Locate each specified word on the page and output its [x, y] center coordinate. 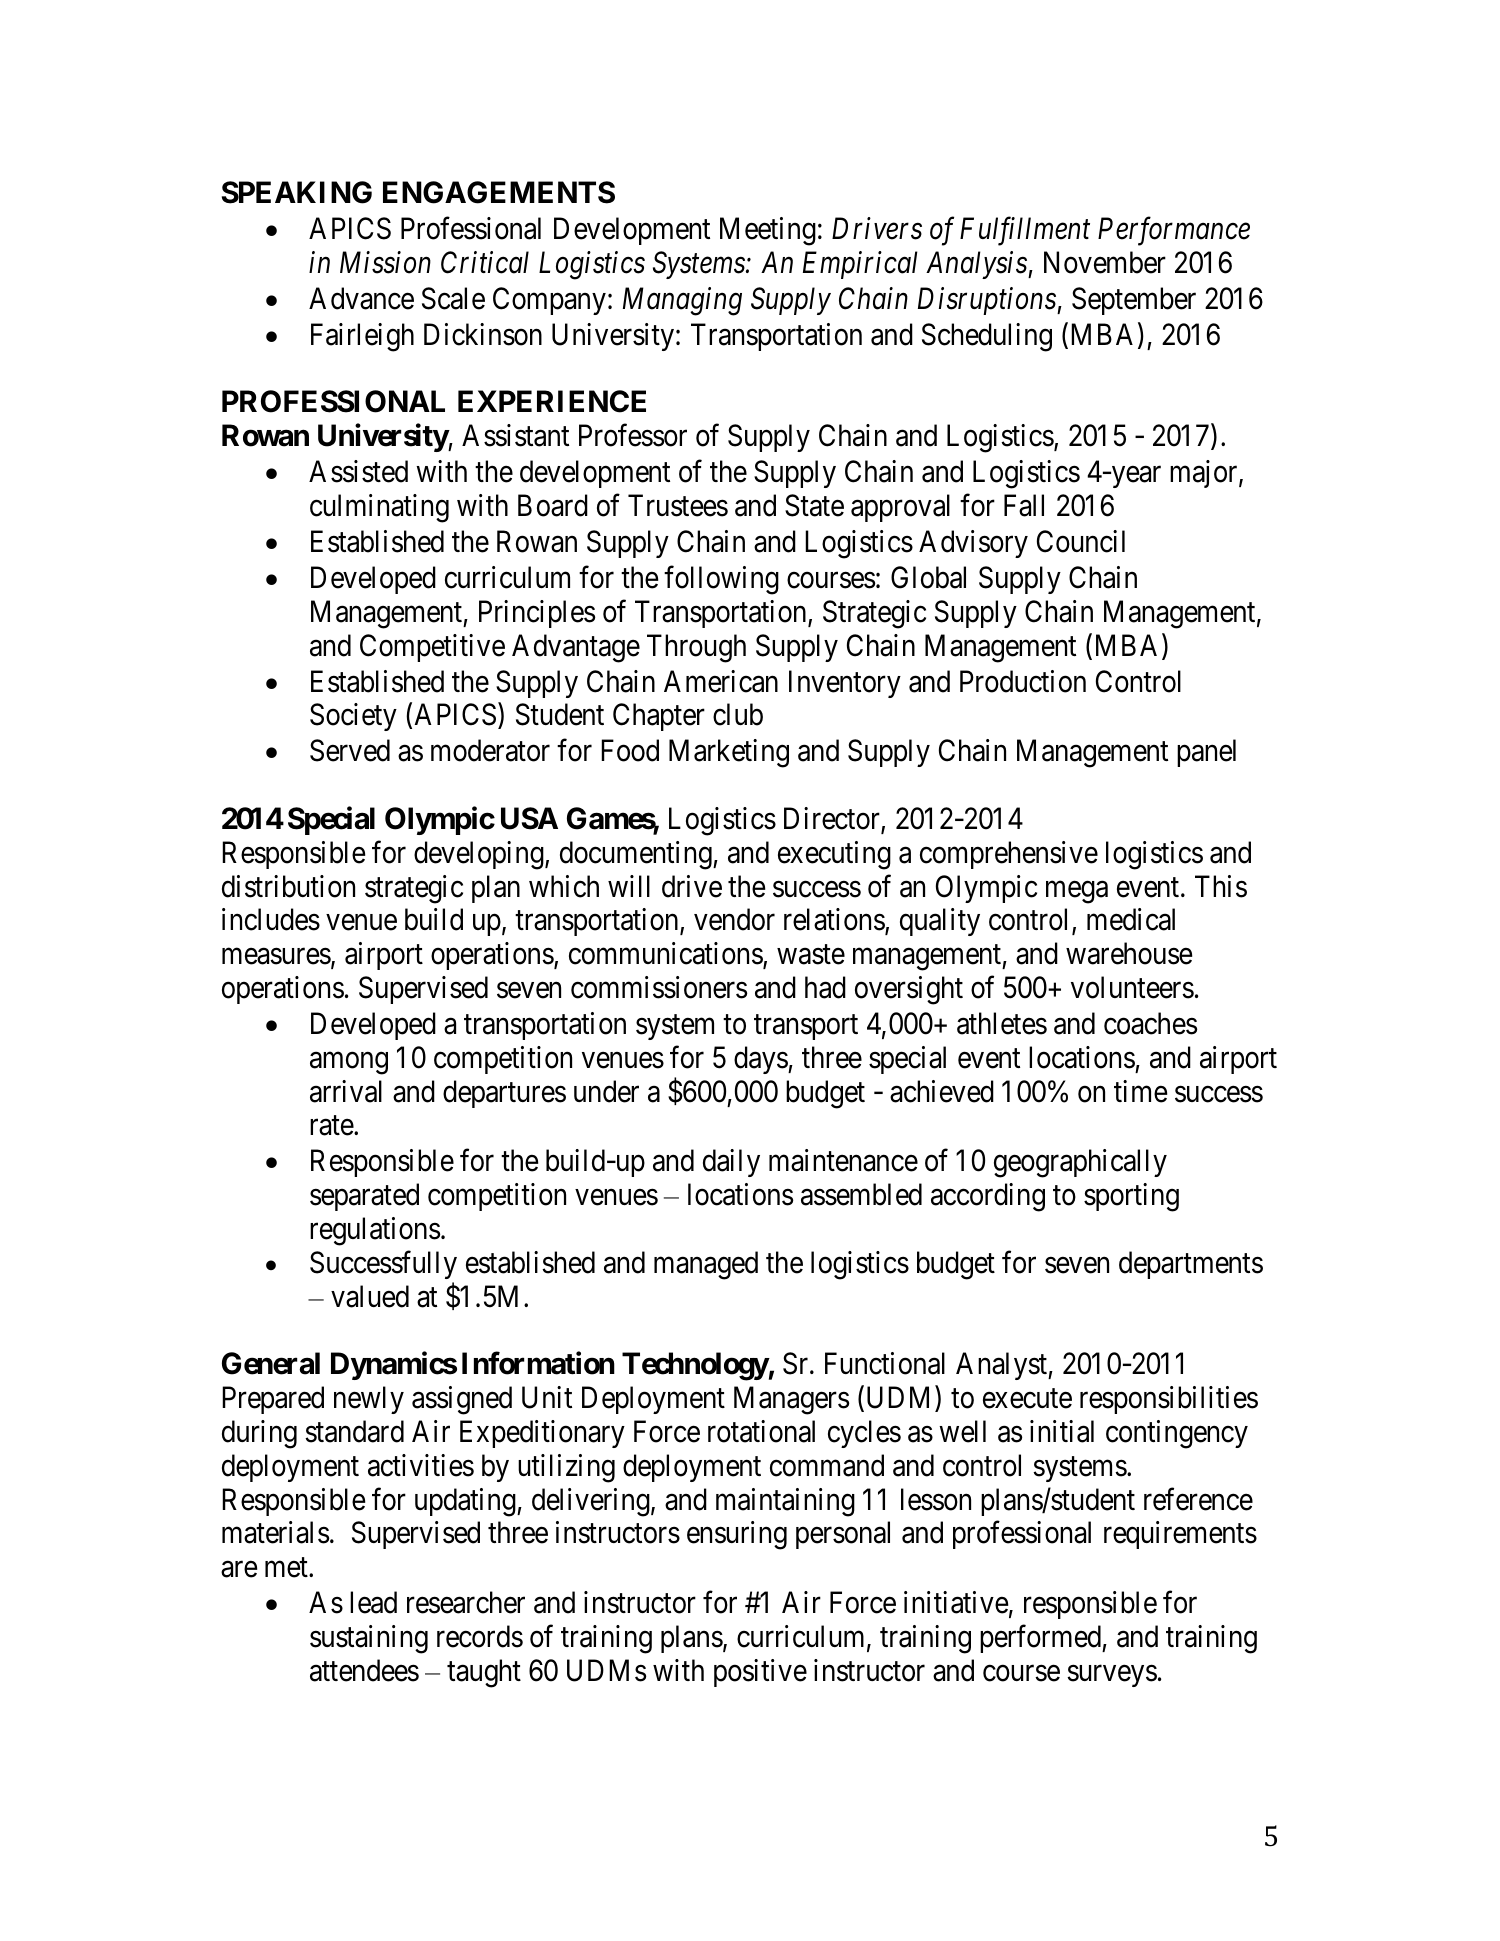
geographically [1080, 1163]
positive [760, 1673]
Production [1023, 681]
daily [731, 1163]
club [738, 714]
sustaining [369, 1639]
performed [1041, 1639]
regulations [375, 1231]
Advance [361, 298]
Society [353, 717]
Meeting [768, 231]
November [1105, 262]
